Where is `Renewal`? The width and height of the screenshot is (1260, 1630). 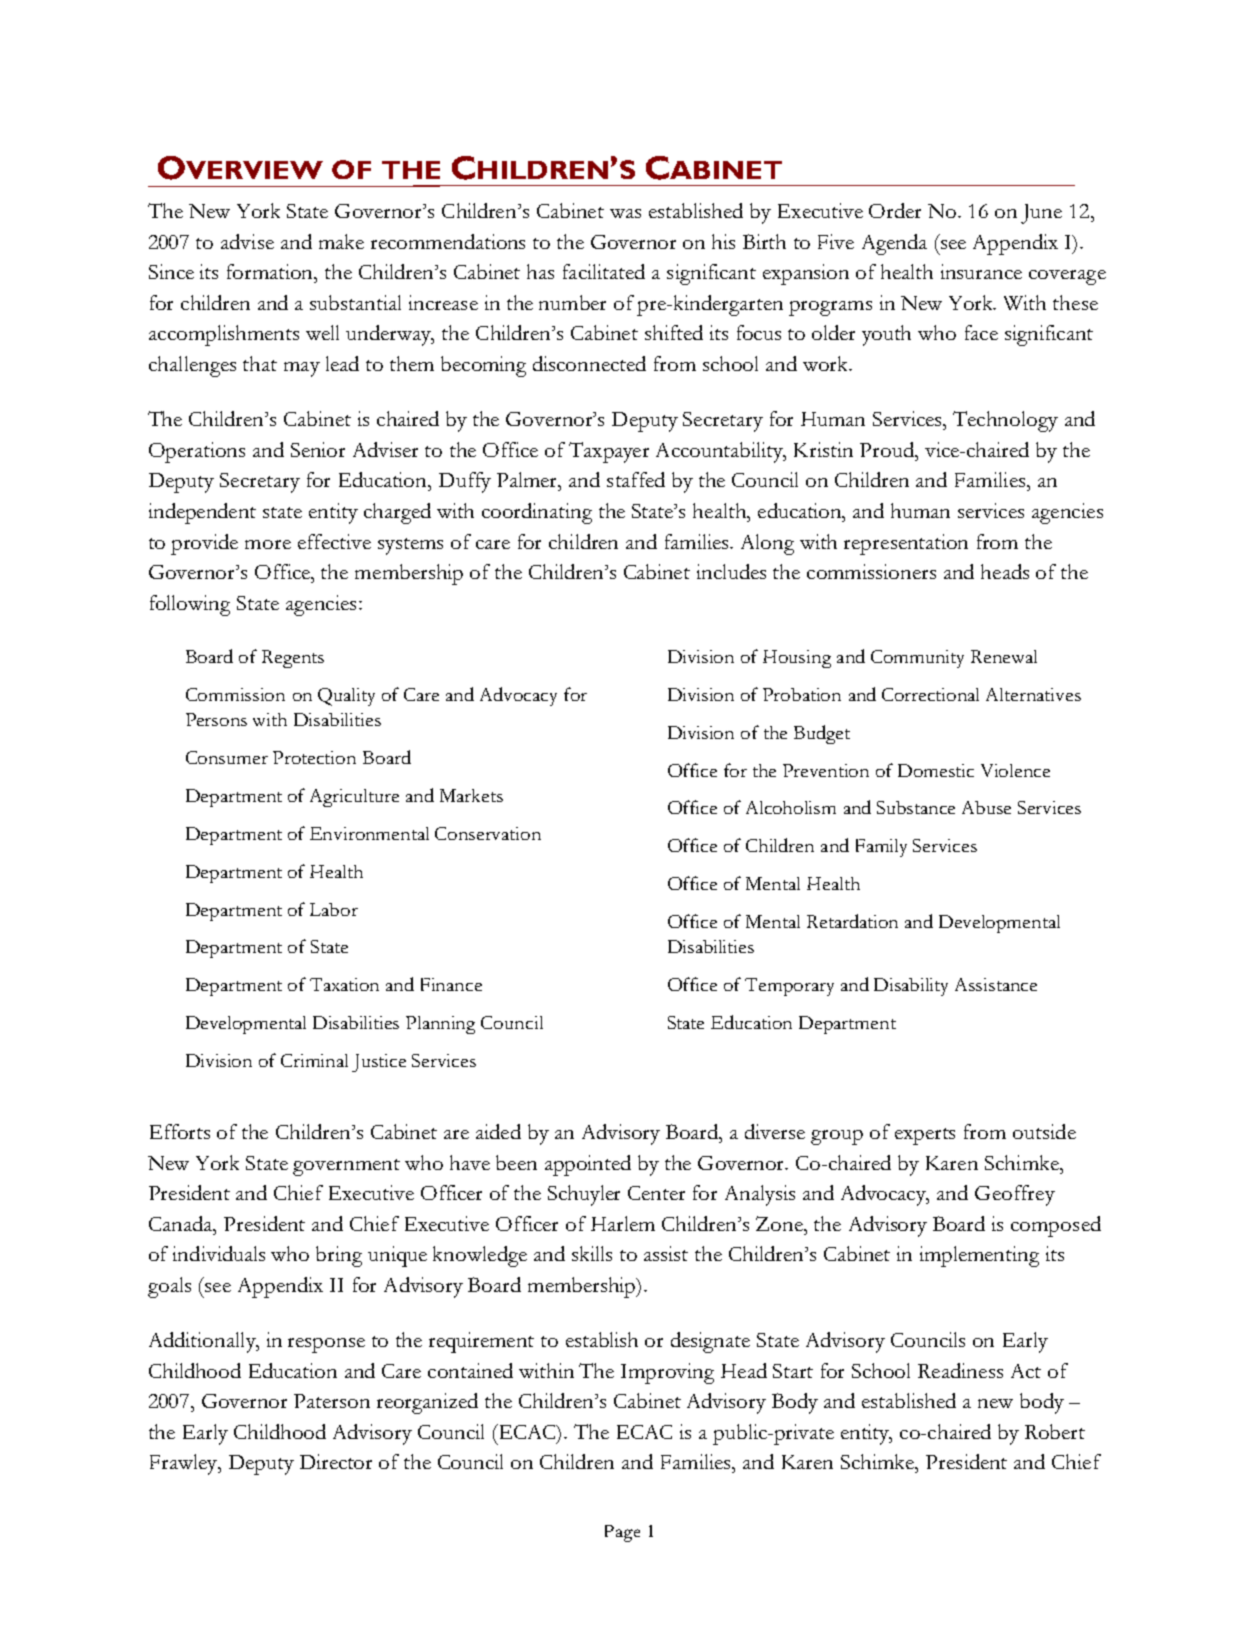 Renewal is located at coordinates (1004, 656).
